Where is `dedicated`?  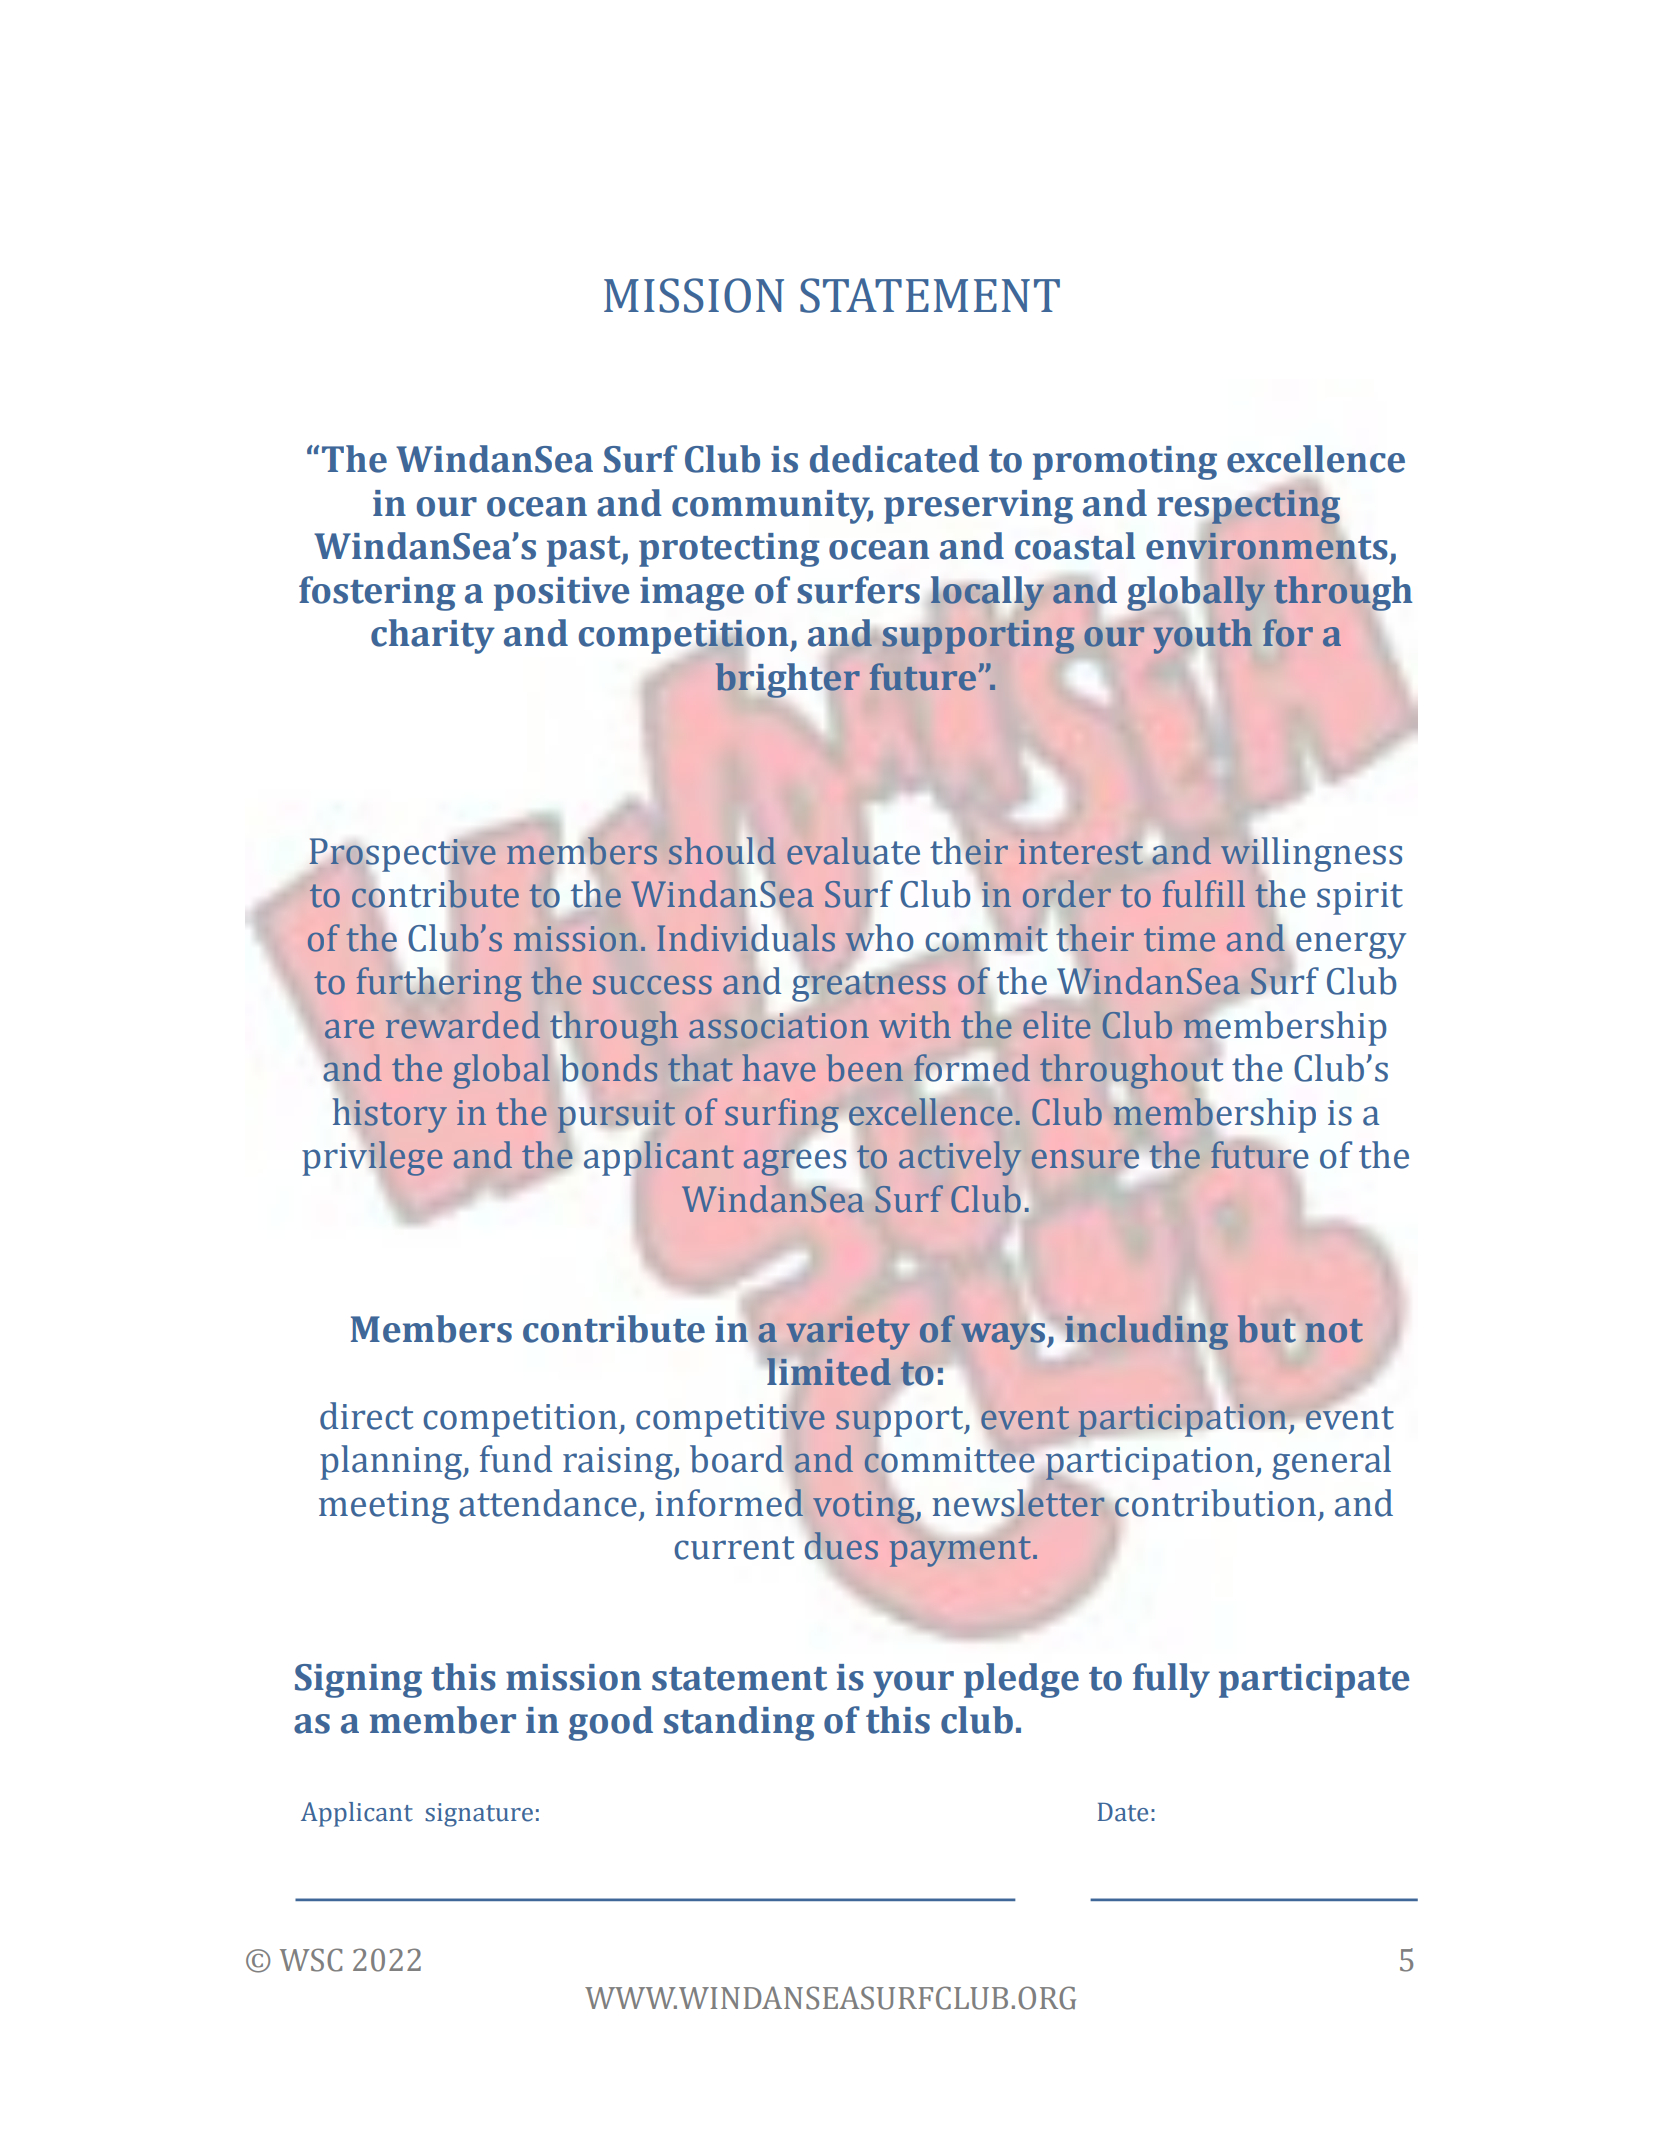
dedicated is located at coordinates (894, 459).
